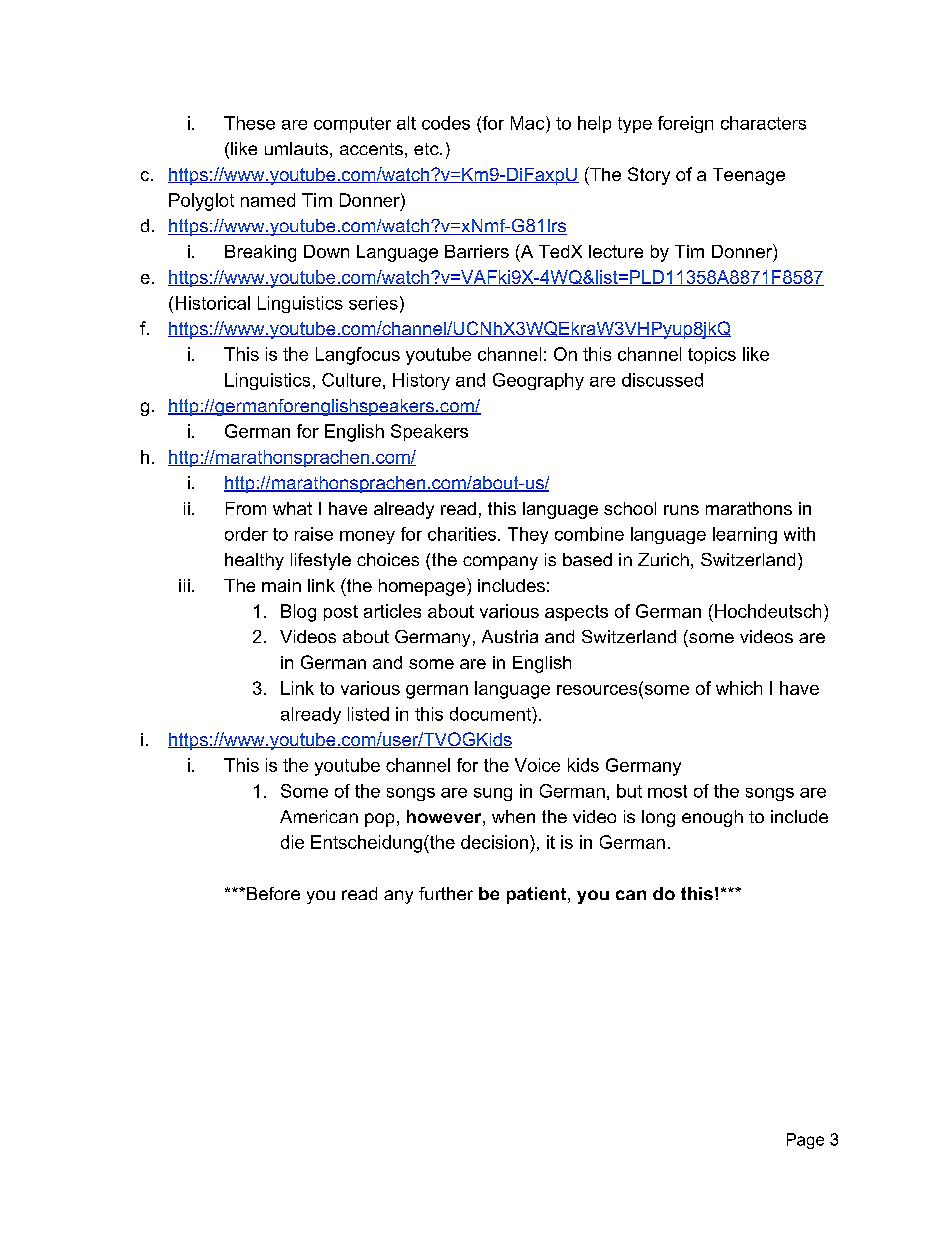 Image resolution: width=952 pixels, height=1233 pixels. Describe the element at coordinates (298, 613) in the screenshot. I see `Blog` at that location.
